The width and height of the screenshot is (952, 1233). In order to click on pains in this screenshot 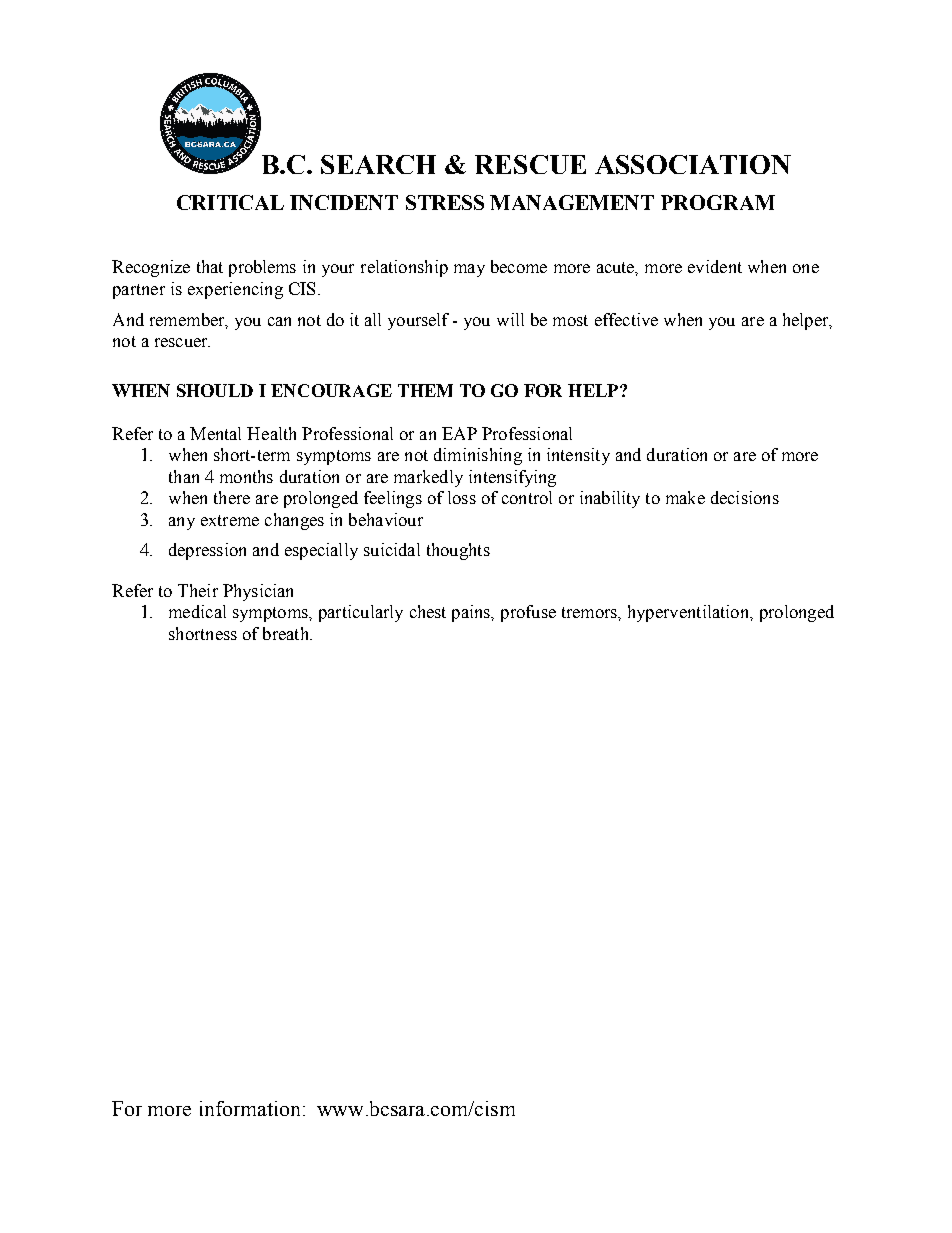, I will do `click(472, 613)`.
